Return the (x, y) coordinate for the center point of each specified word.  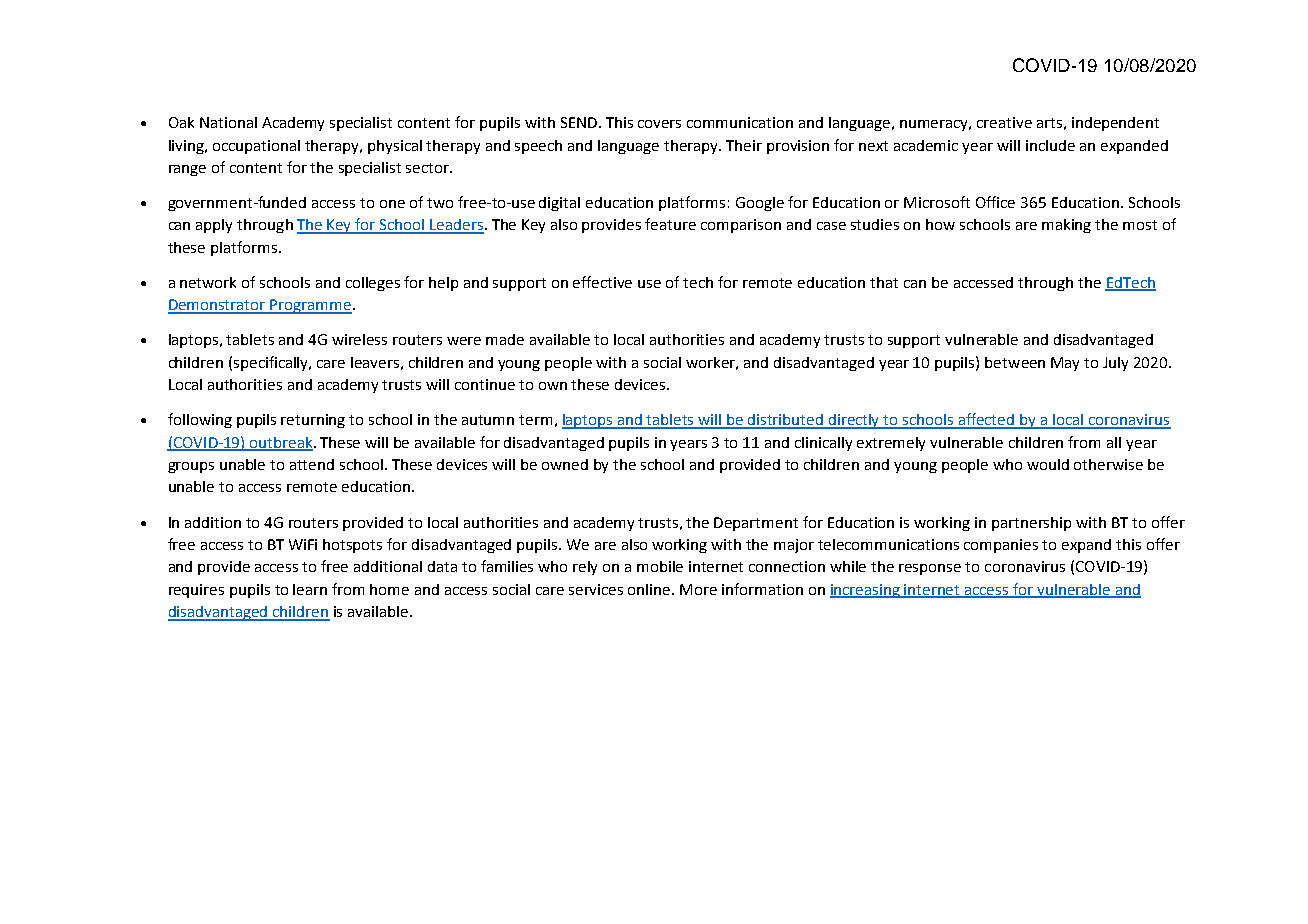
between (1015, 362)
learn (310, 589)
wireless (359, 339)
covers (659, 124)
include (1050, 145)
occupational (256, 147)
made (505, 339)
